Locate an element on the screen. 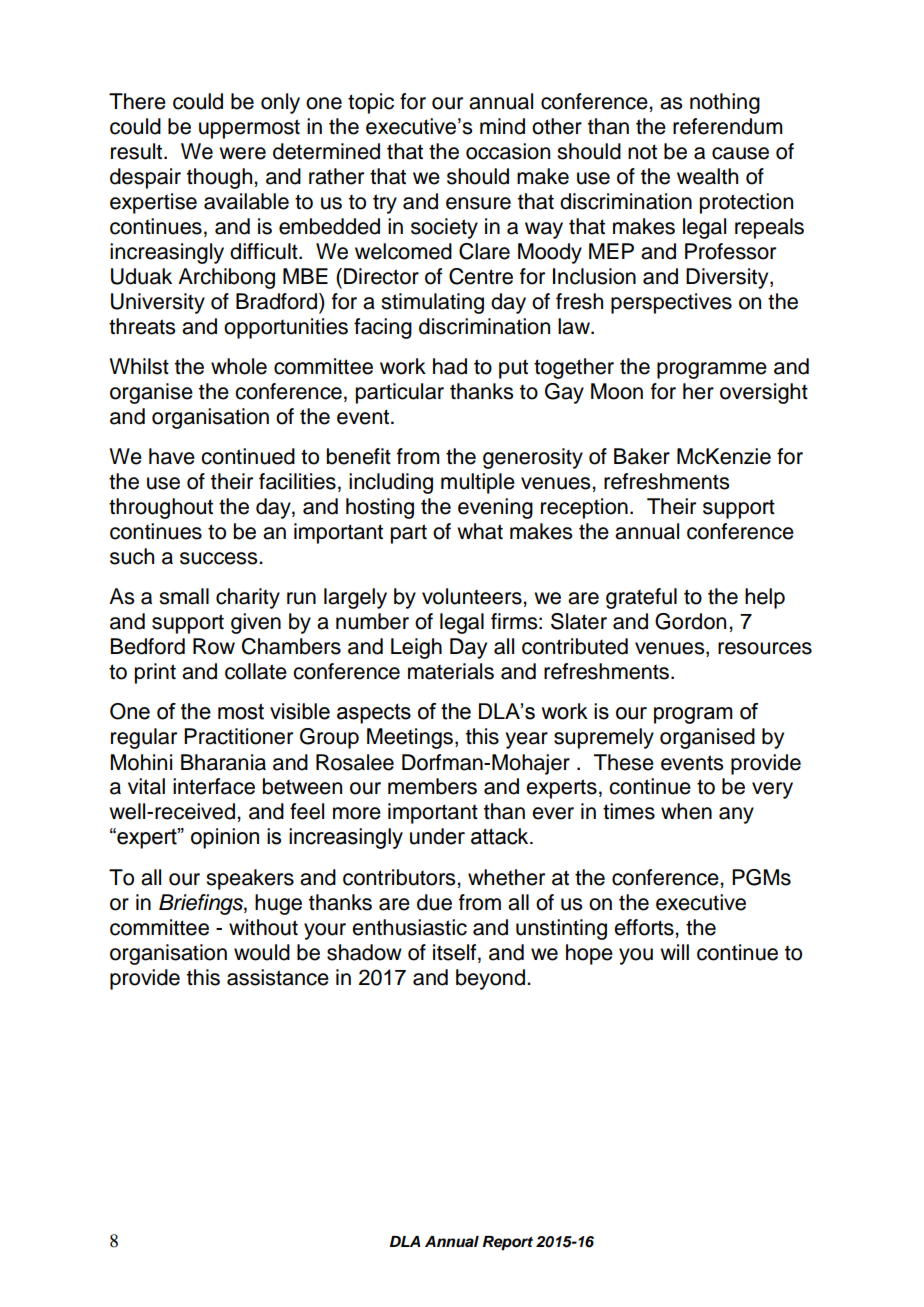  Report is located at coordinates (508, 1243).
